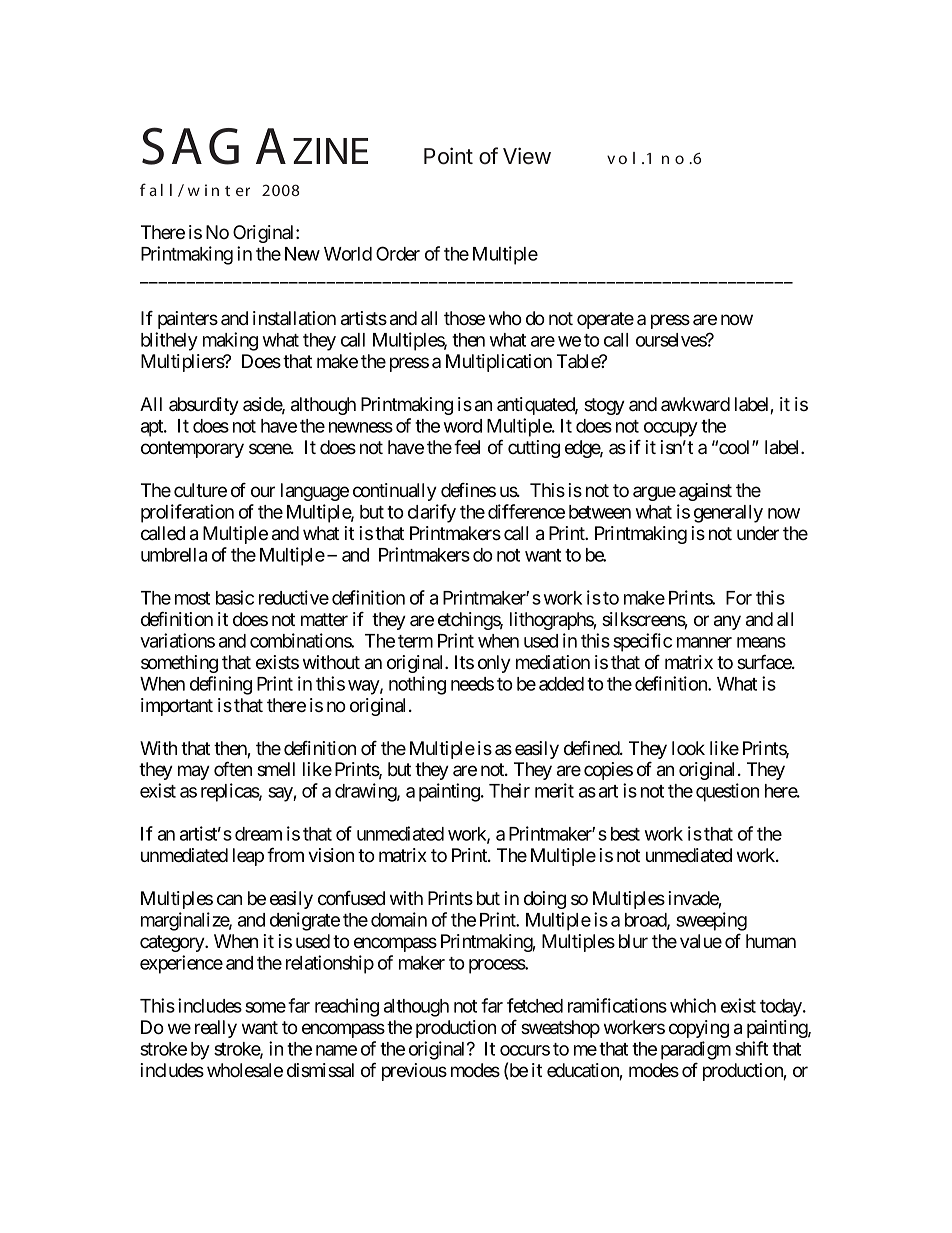 This screenshot has height=1233, width=952. What do you see at coordinates (527, 156) in the screenshot?
I see `View` at bounding box center [527, 156].
